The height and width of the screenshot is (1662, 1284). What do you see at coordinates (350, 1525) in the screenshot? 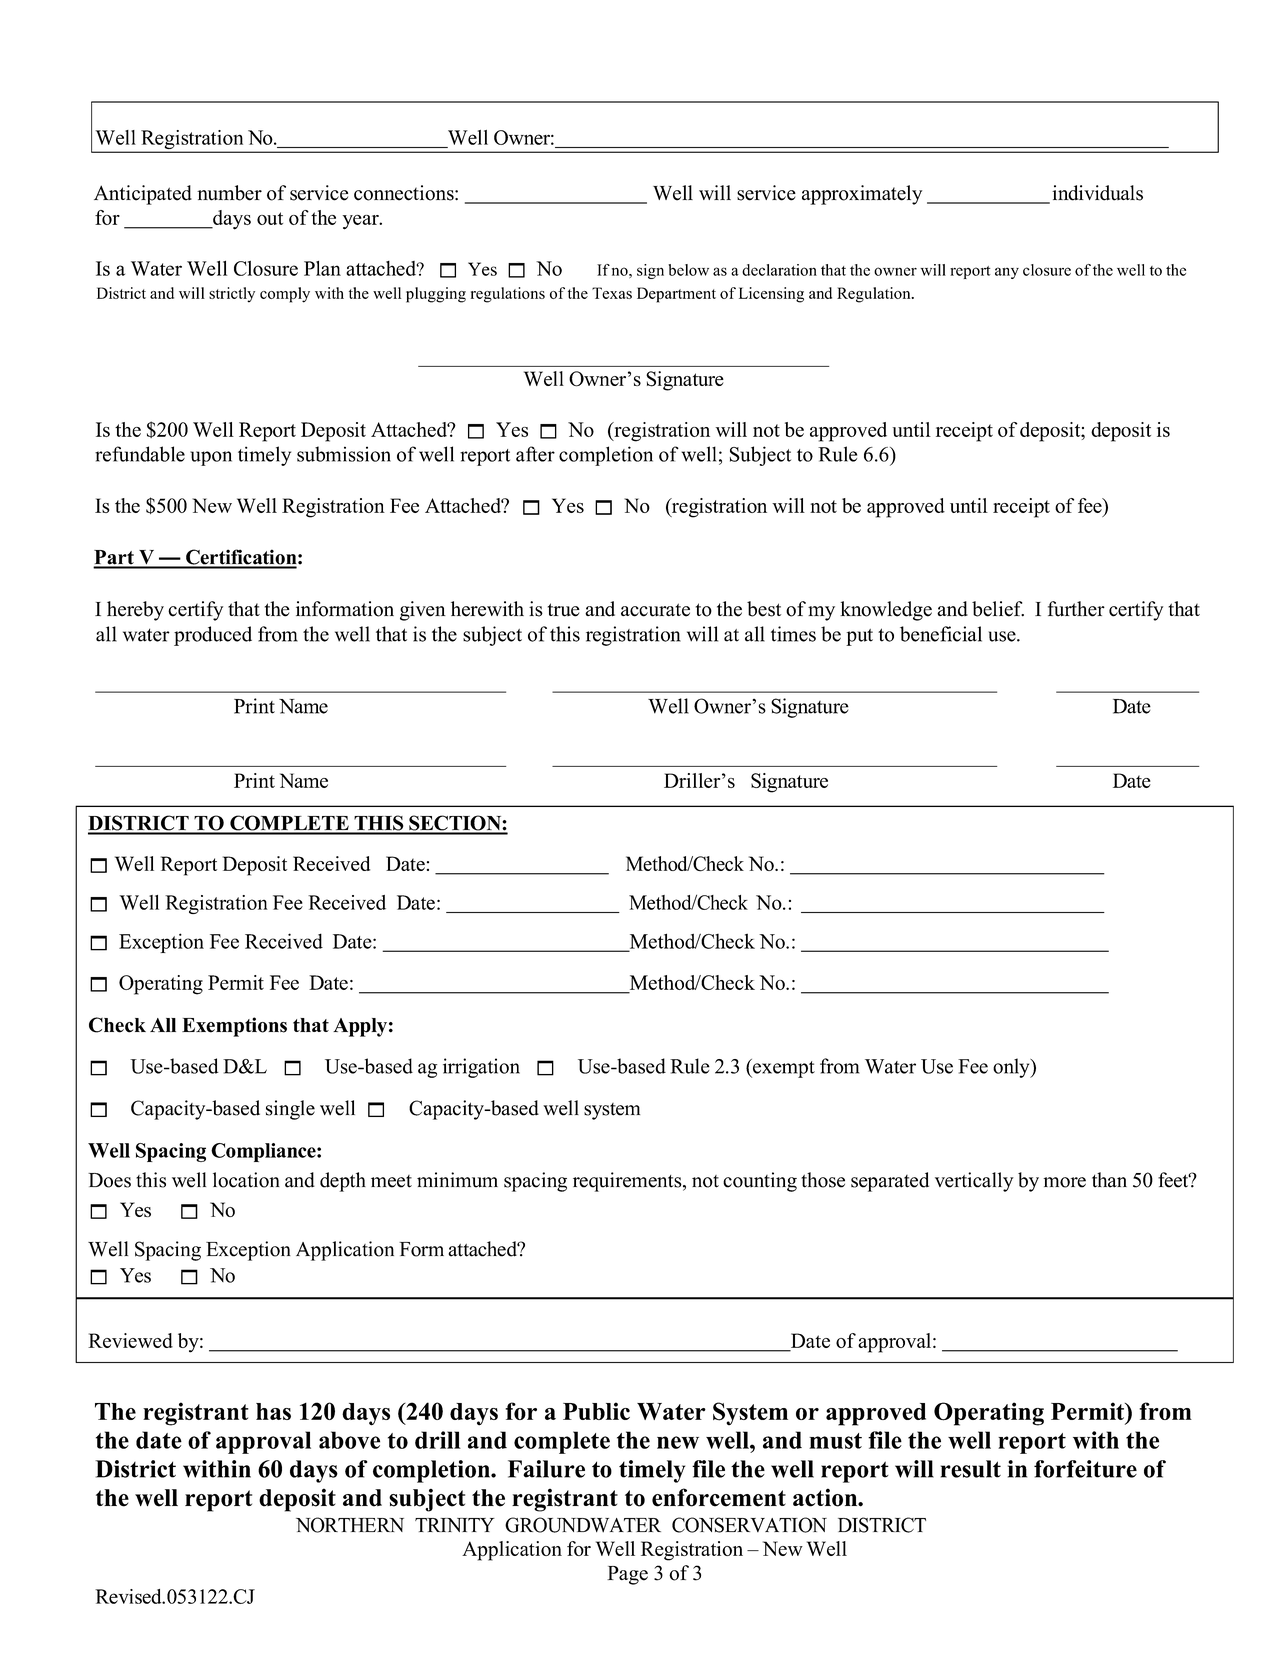
I see `NORTHERN` at bounding box center [350, 1525].
